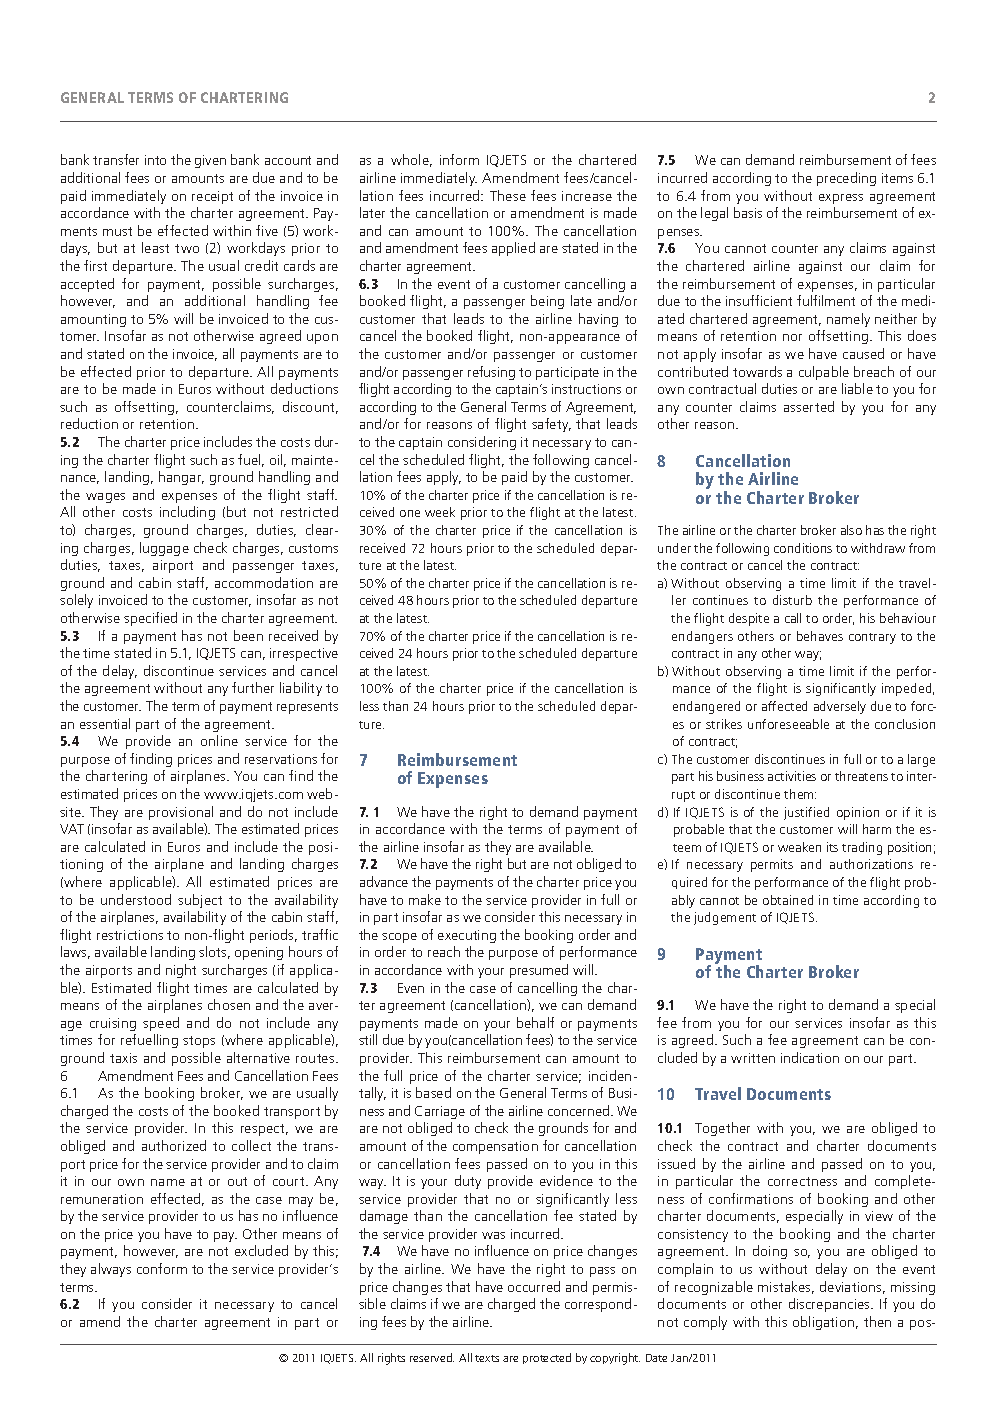  I want to click on represents, so click(307, 708).
